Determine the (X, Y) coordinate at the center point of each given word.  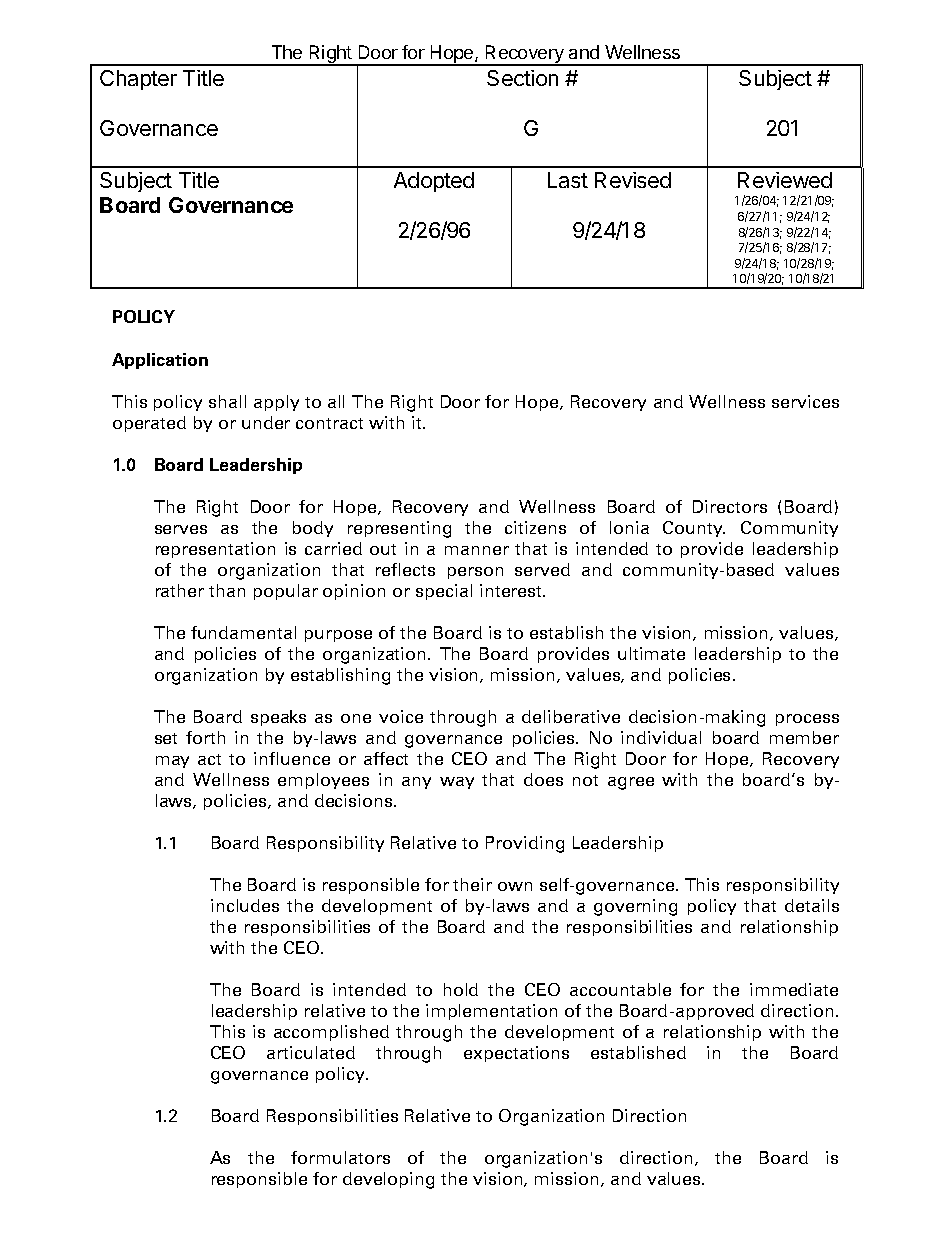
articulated (311, 1052)
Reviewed (785, 180)
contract (329, 423)
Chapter (138, 80)
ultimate (651, 653)
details (812, 905)
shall (227, 401)
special (444, 592)
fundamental (243, 632)
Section (522, 78)
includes (245, 905)
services (805, 401)
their (472, 884)
